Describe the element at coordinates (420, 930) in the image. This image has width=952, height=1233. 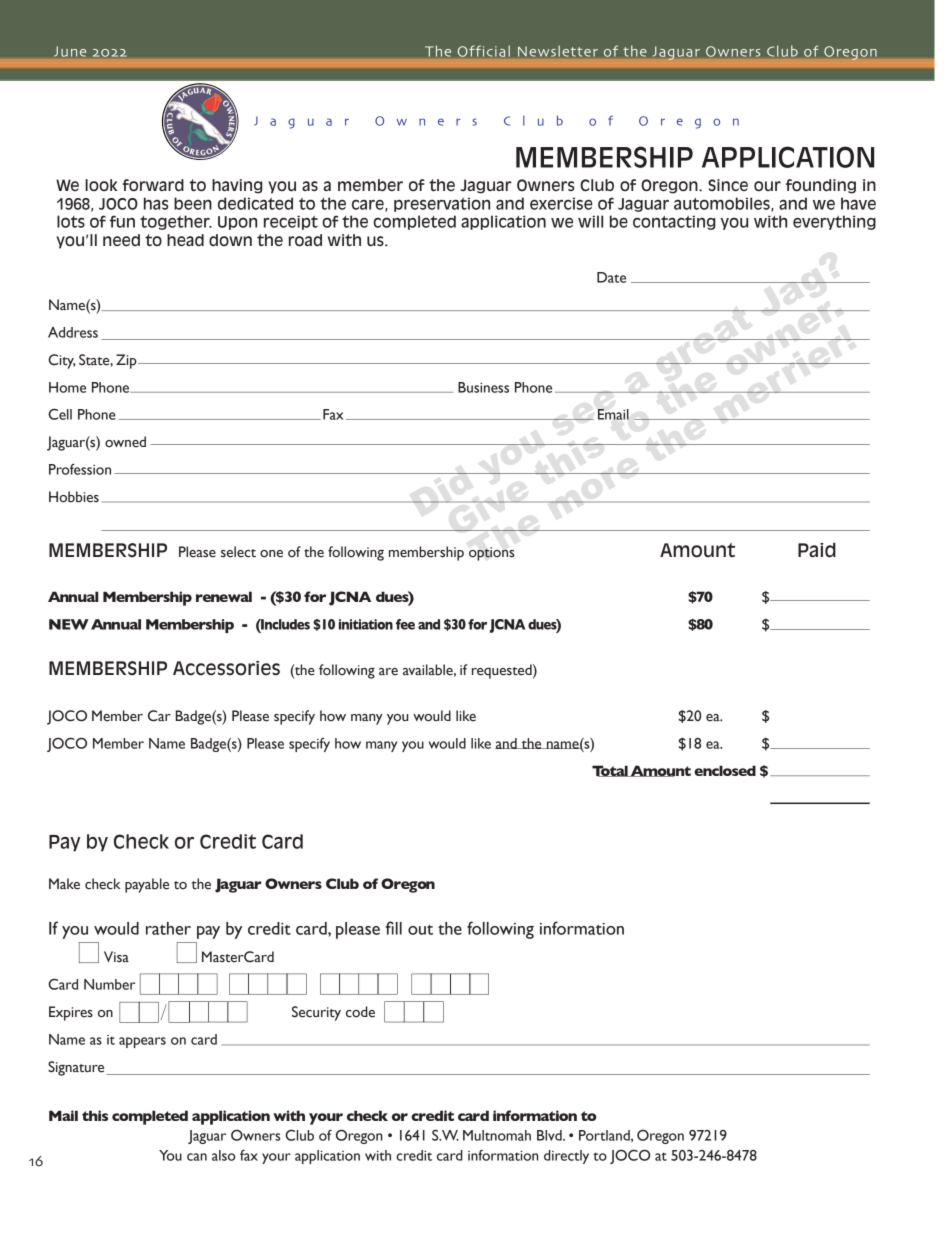
I see `out` at that location.
